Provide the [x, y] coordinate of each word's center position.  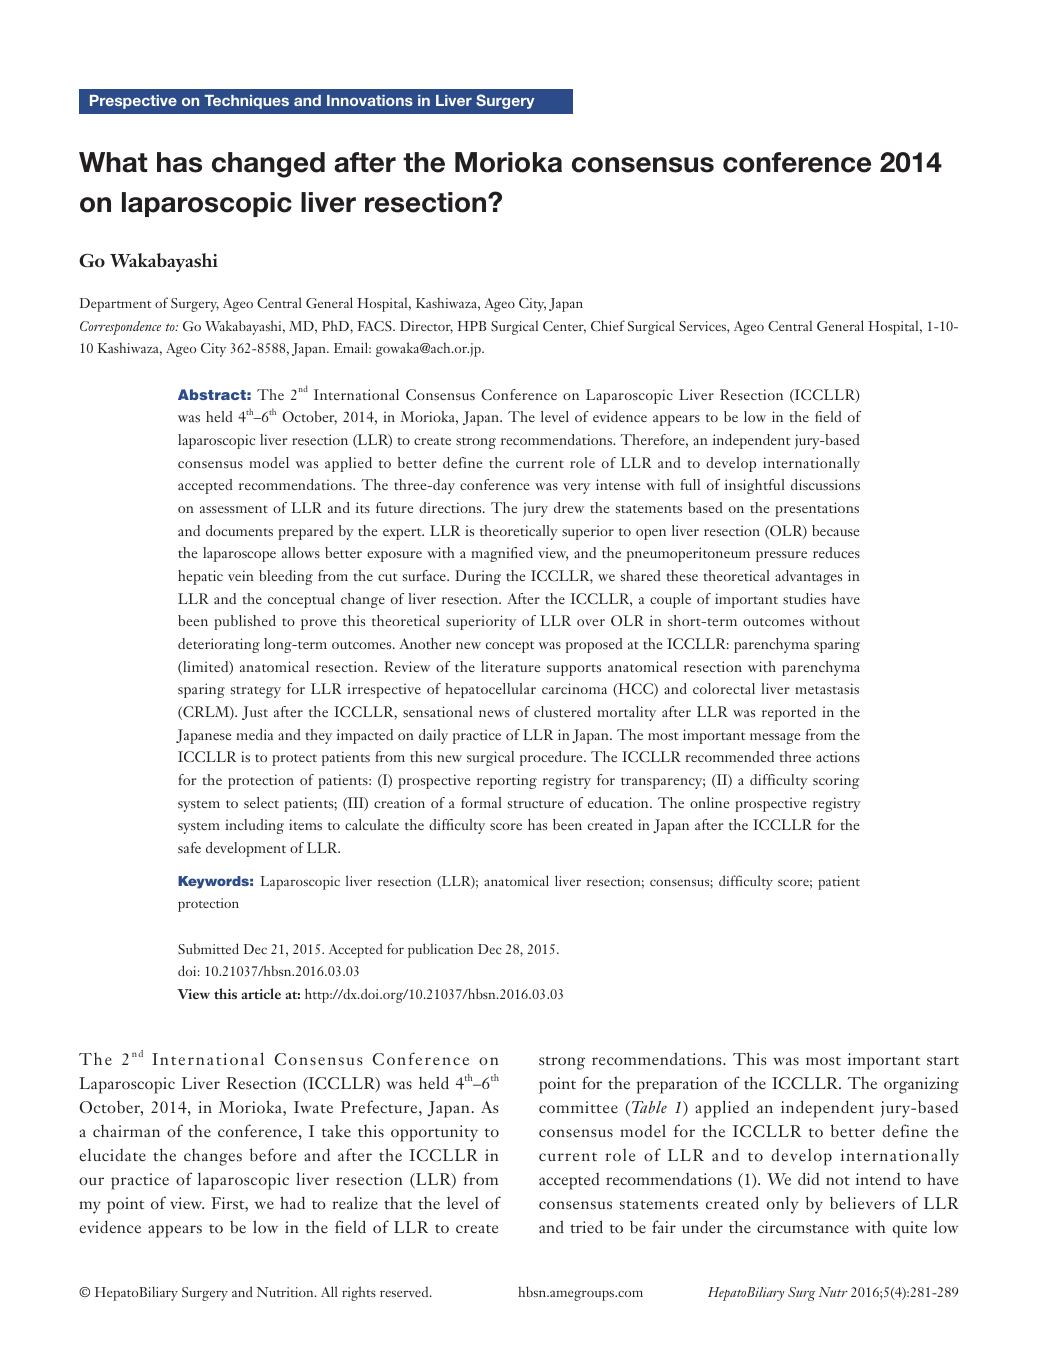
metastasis [827, 688]
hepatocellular [490, 690]
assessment [234, 509]
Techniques [246, 102]
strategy [256, 692]
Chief [608, 325]
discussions [825, 484]
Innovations [370, 100]
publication [440, 950]
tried [586, 1226]
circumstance [803, 1227]
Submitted [208, 948]
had [292, 1202]
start [943, 1060]
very [576, 488]
